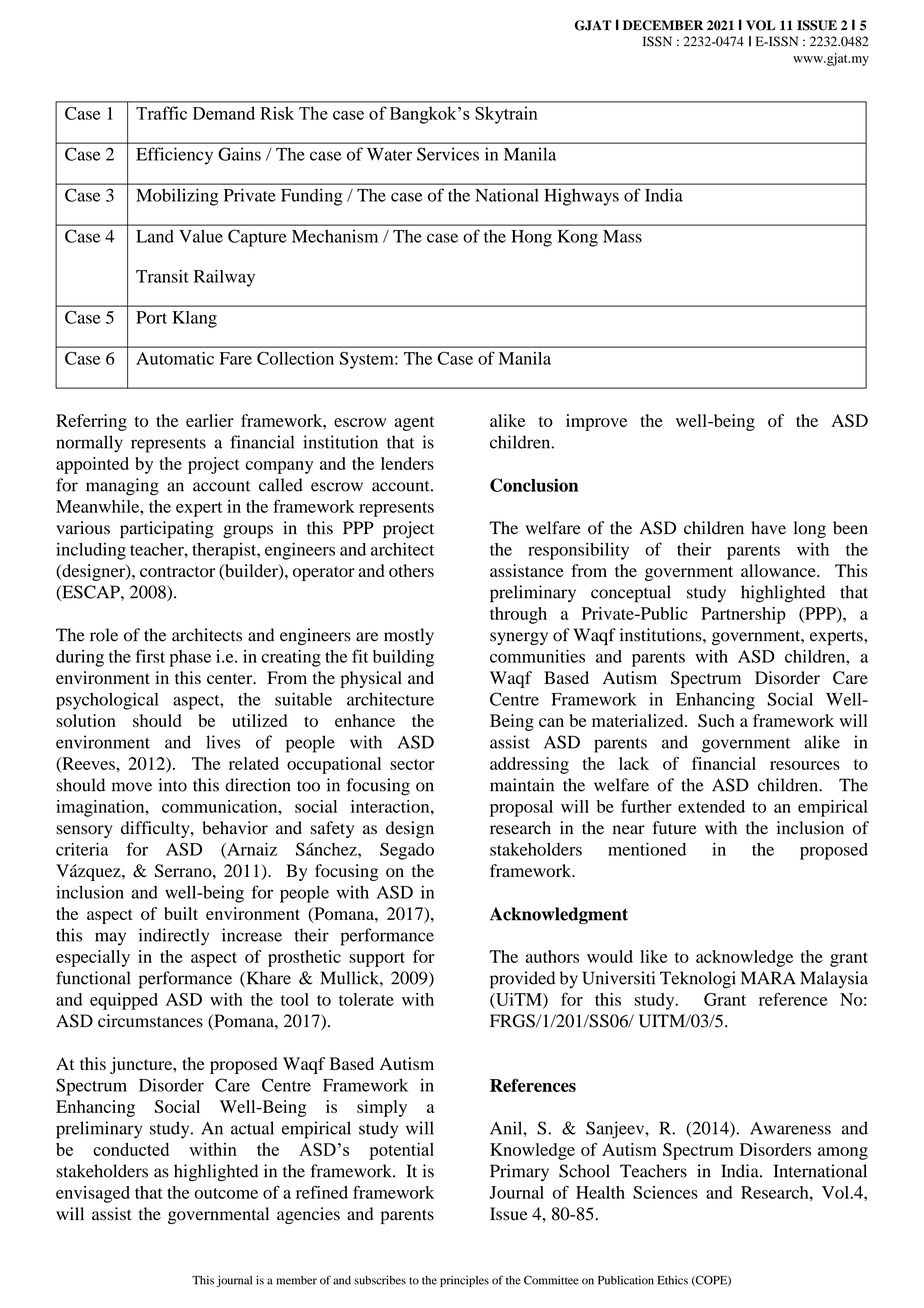 The image size is (924, 1308). What do you see at coordinates (226, 1193) in the screenshot?
I see `outcome` at bounding box center [226, 1193].
